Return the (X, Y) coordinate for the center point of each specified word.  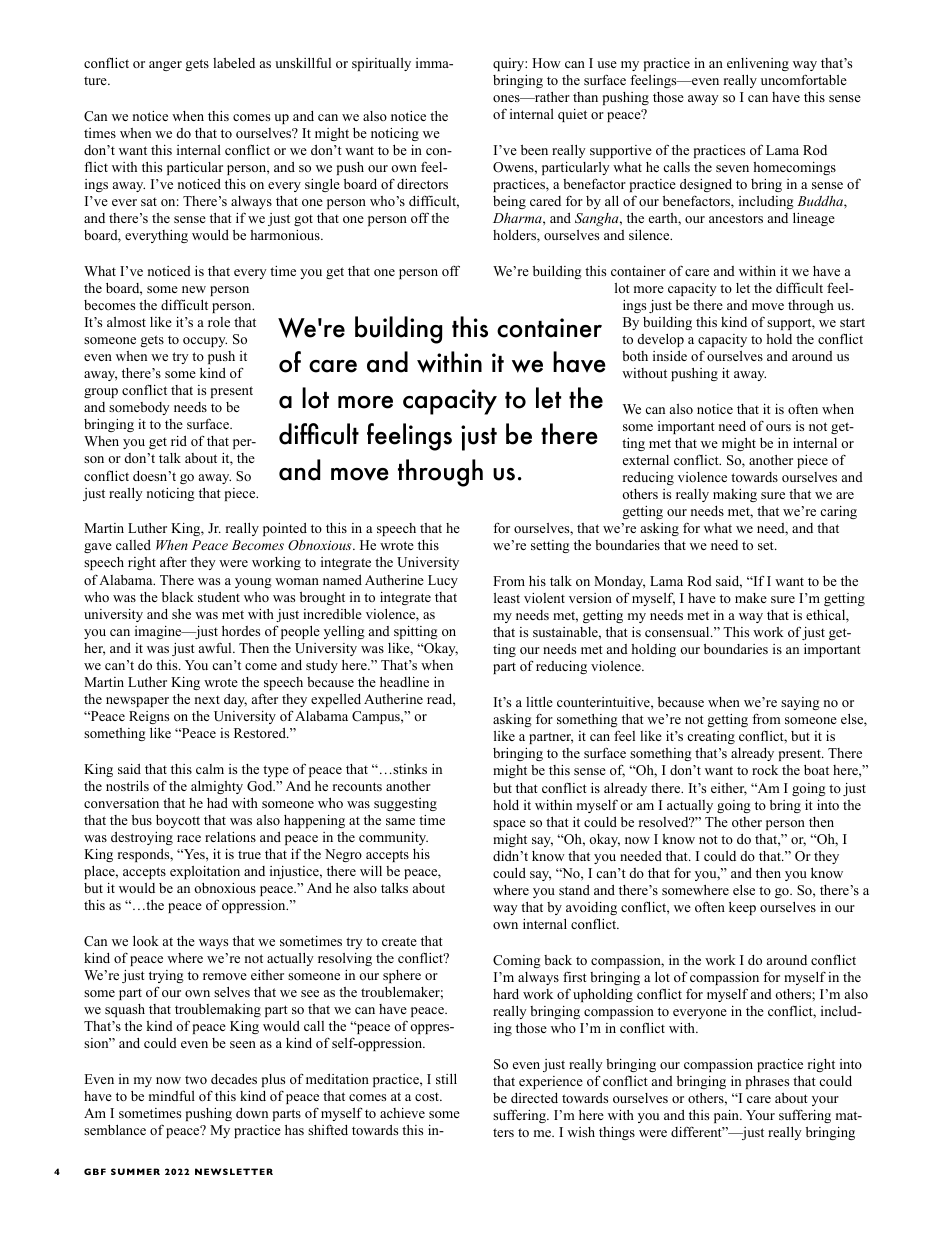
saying (800, 703)
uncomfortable (804, 79)
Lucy (443, 581)
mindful (172, 1095)
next (207, 699)
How (546, 63)
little (539, 702)
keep (742, 908)
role (219, 322)
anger (165, 66)
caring (839, 512)
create (399, 941)
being (509, 202)
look (146, 941)
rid (179, 441)
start (852, 322)
